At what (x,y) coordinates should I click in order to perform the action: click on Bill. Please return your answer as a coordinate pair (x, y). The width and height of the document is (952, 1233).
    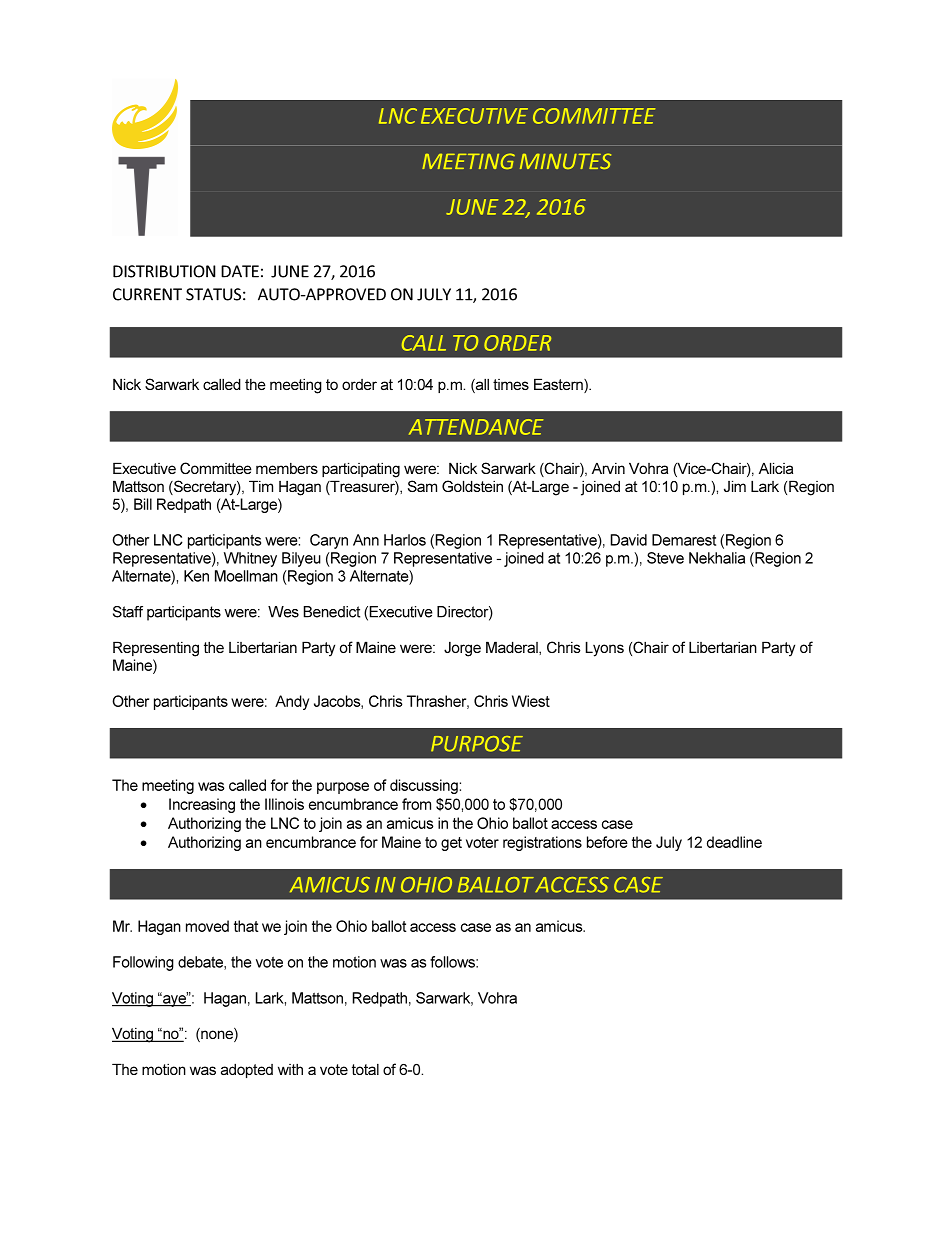
    Looking at the image, I should click on (143, 504).
